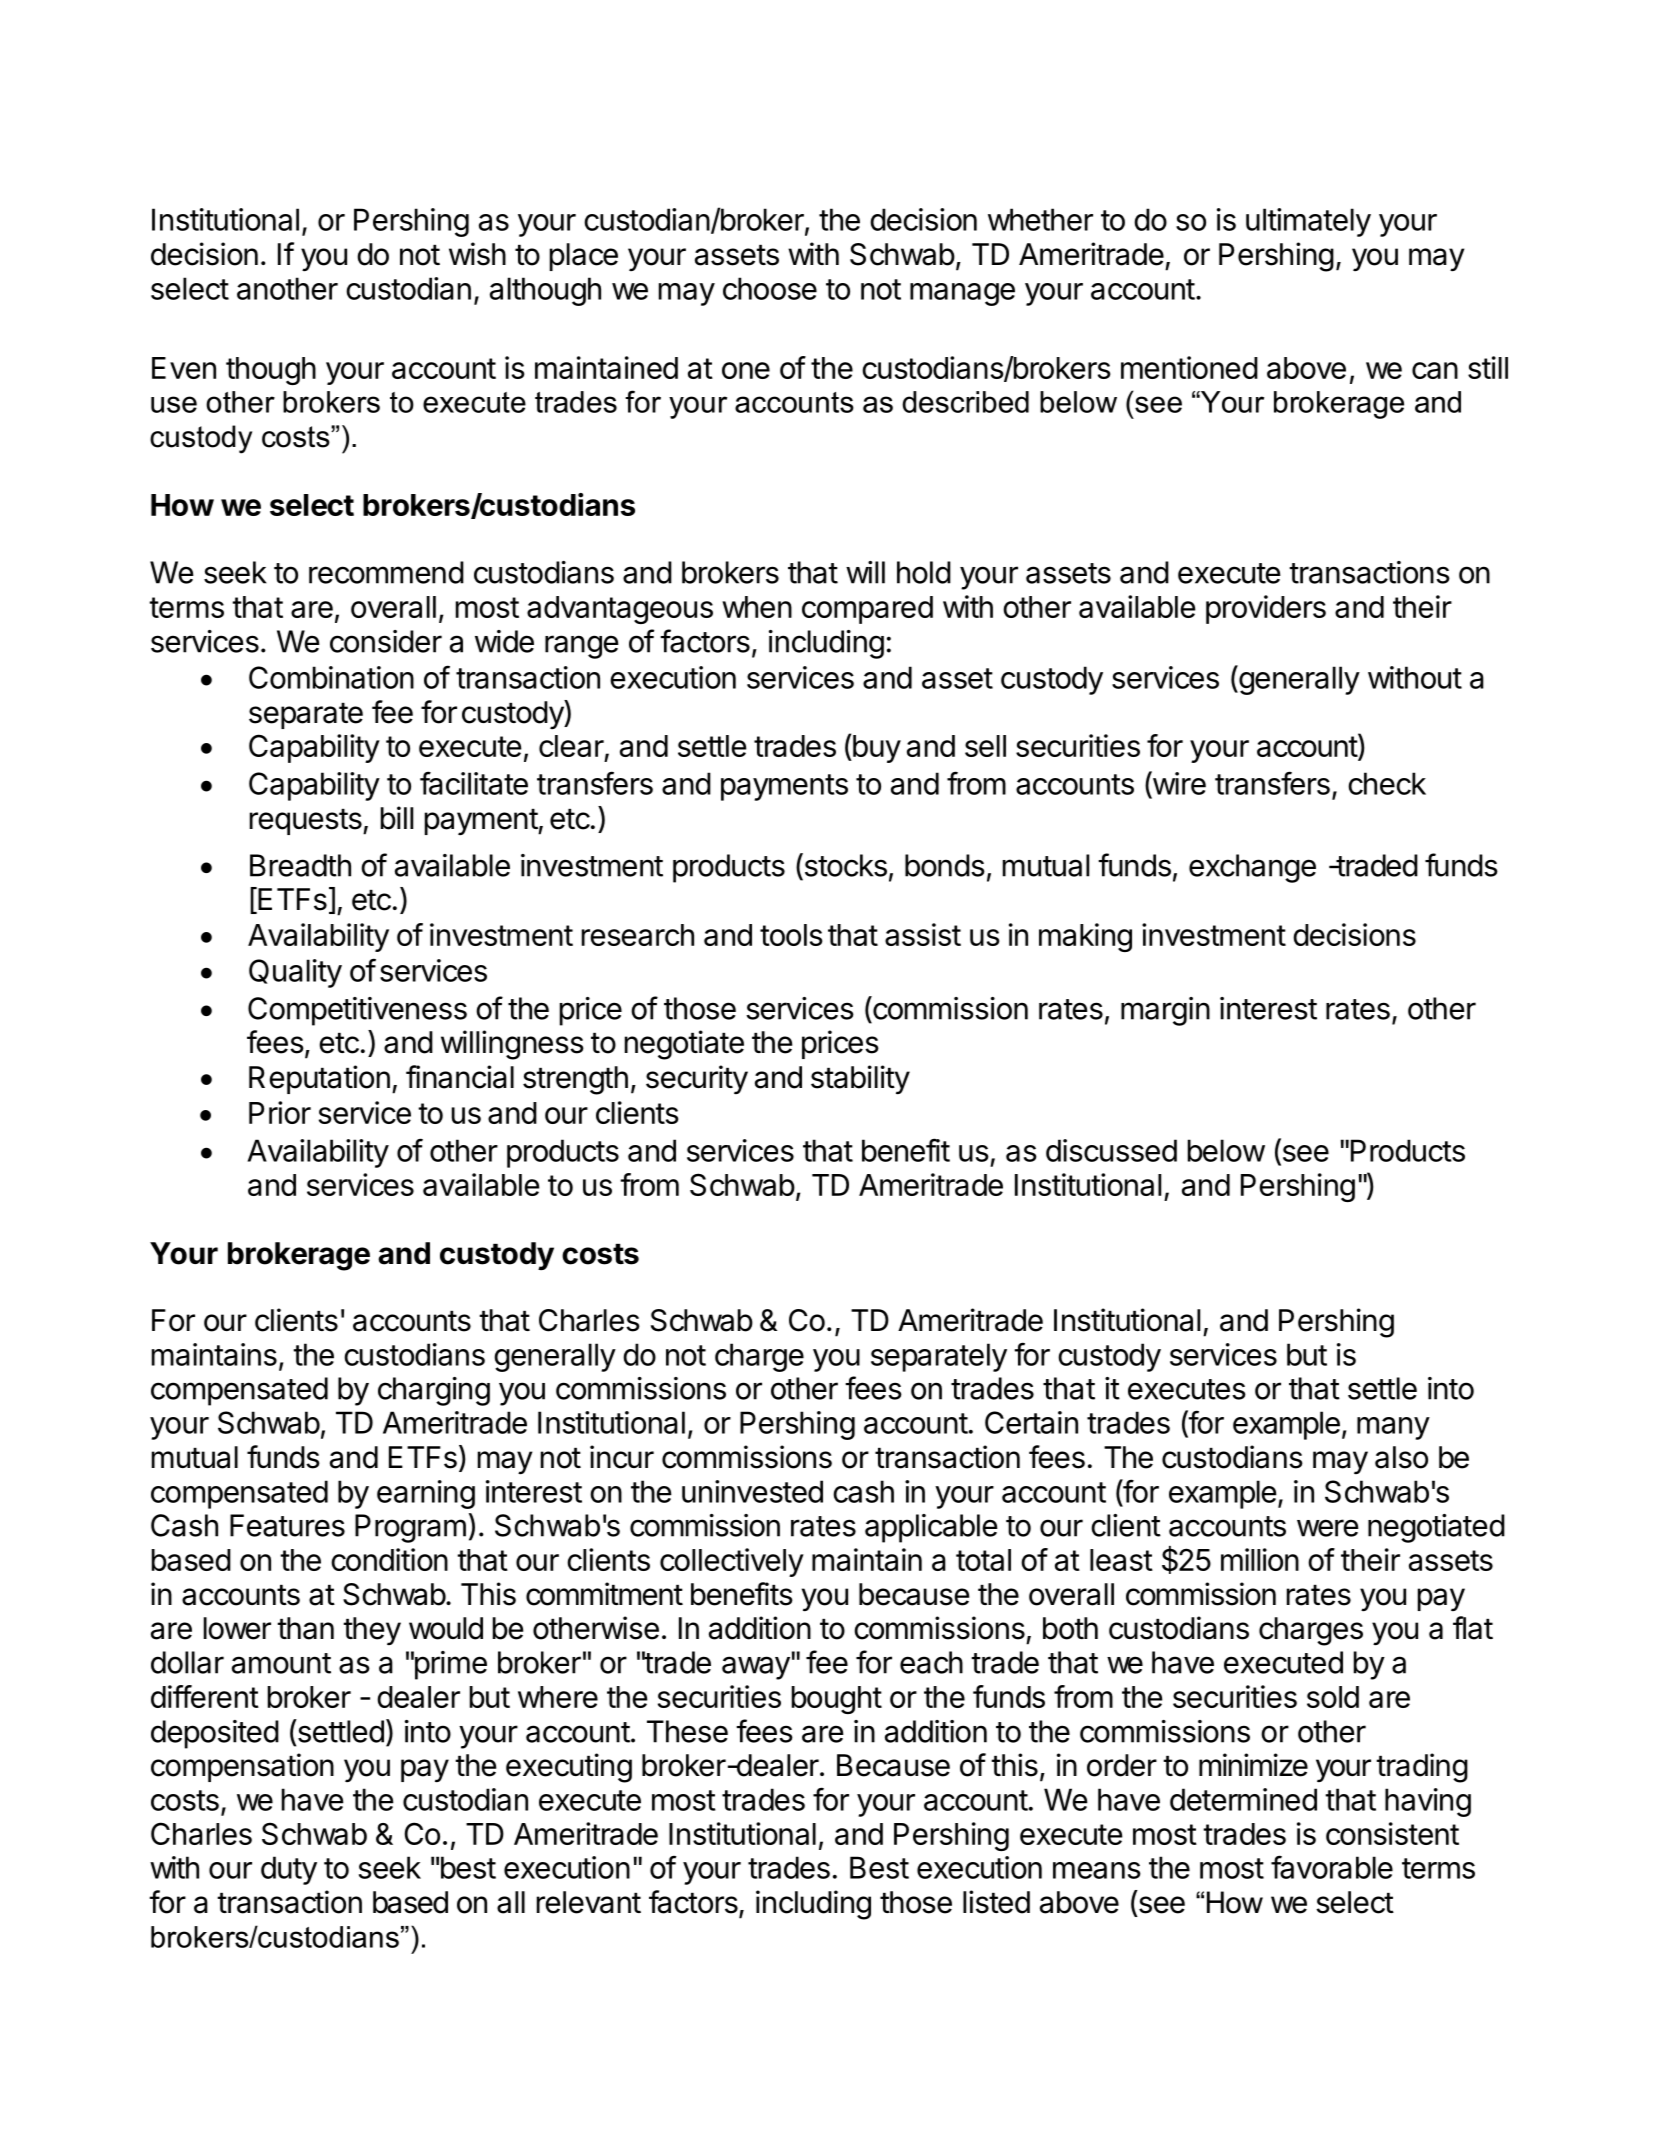 The width and height of the image is (1656, 2143). I want to click on duty, so click(289, 1870).
